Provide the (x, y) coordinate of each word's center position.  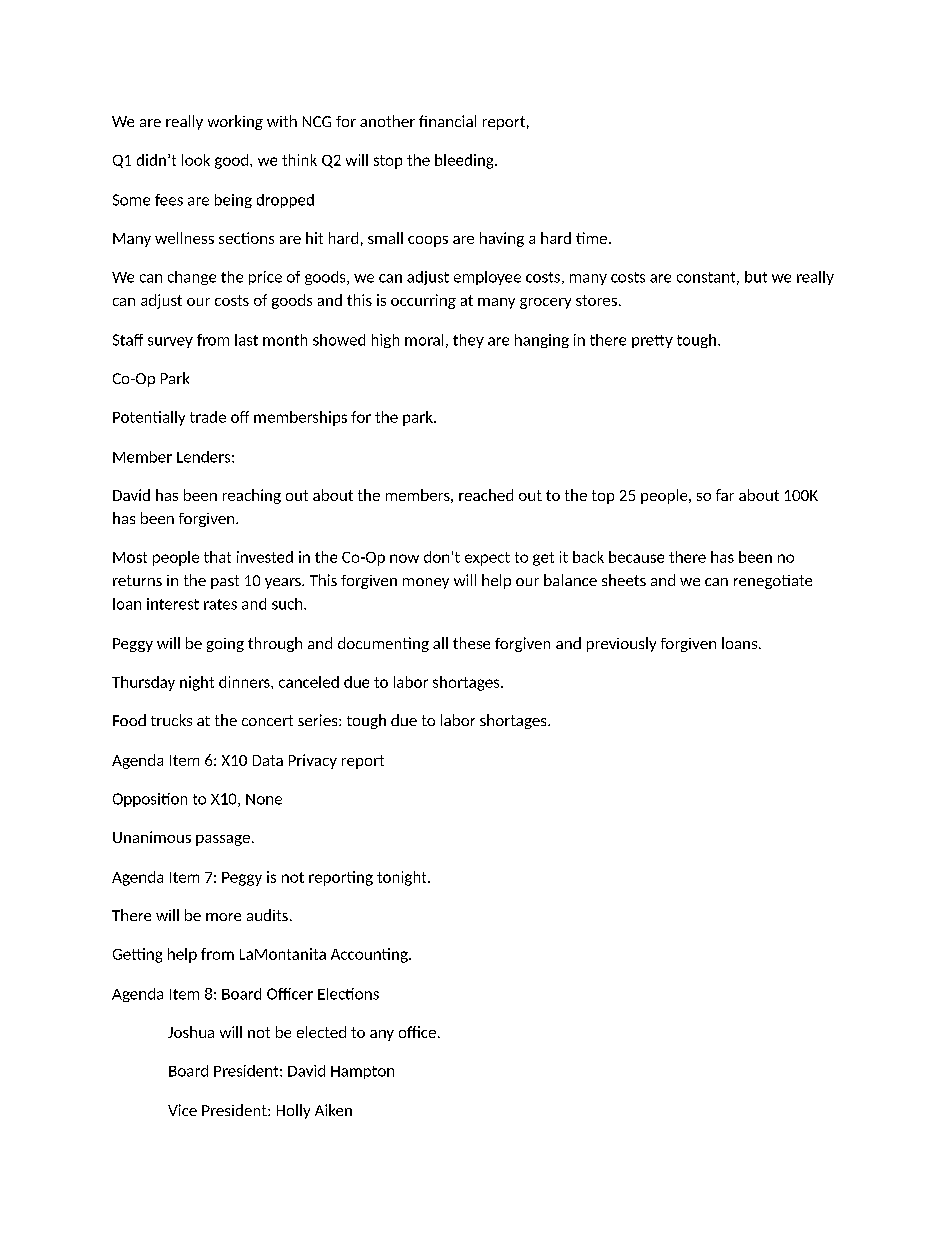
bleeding (465, 161)
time (591, 238)
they (468, 341)
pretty (652, 341)
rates (220, 604)
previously (621, 644)
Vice (182, 1110)
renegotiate (773, 582)
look (196, 160)
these (471, 643)
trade (208, 417)
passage (223, 840)
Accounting (370, 955)
